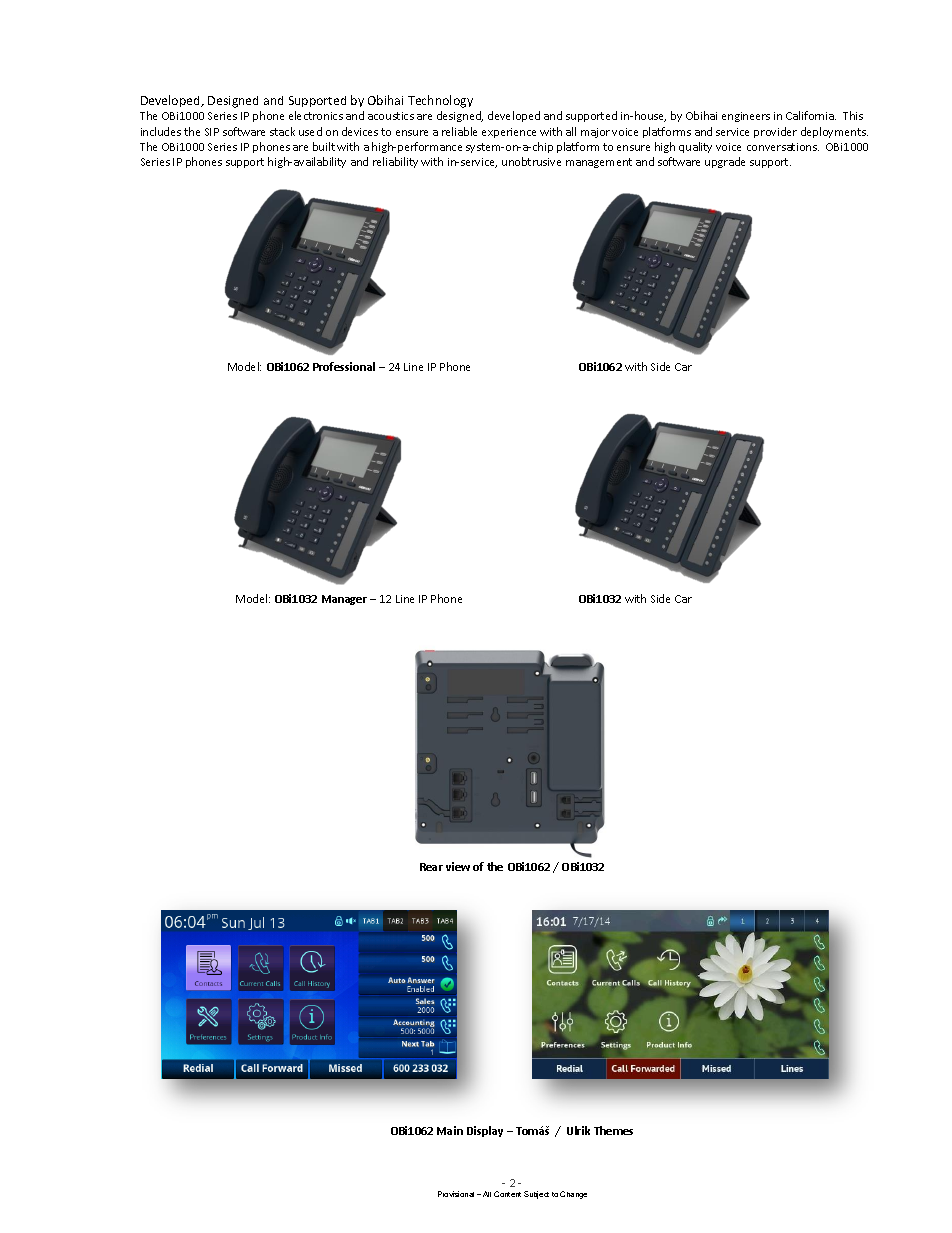 The width and height of the image is (952, 1233). What do you see at coordinates (507, 1194) in the image?
I see `Content` at bounding box center [507, 1194].
